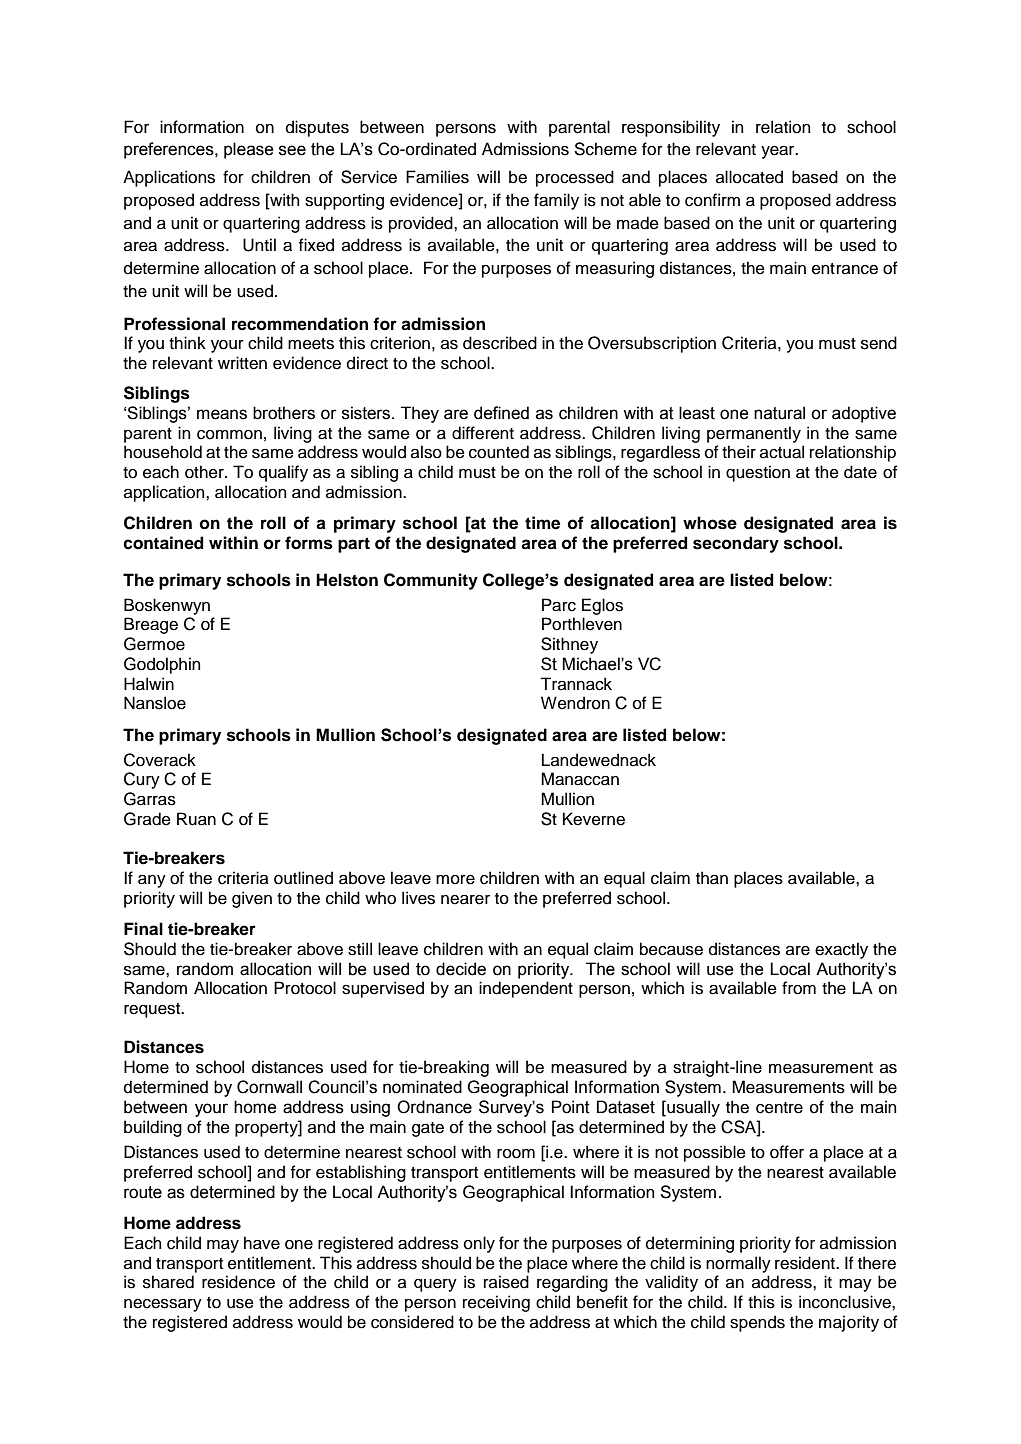  I want to click on than, so click(712, 878).
